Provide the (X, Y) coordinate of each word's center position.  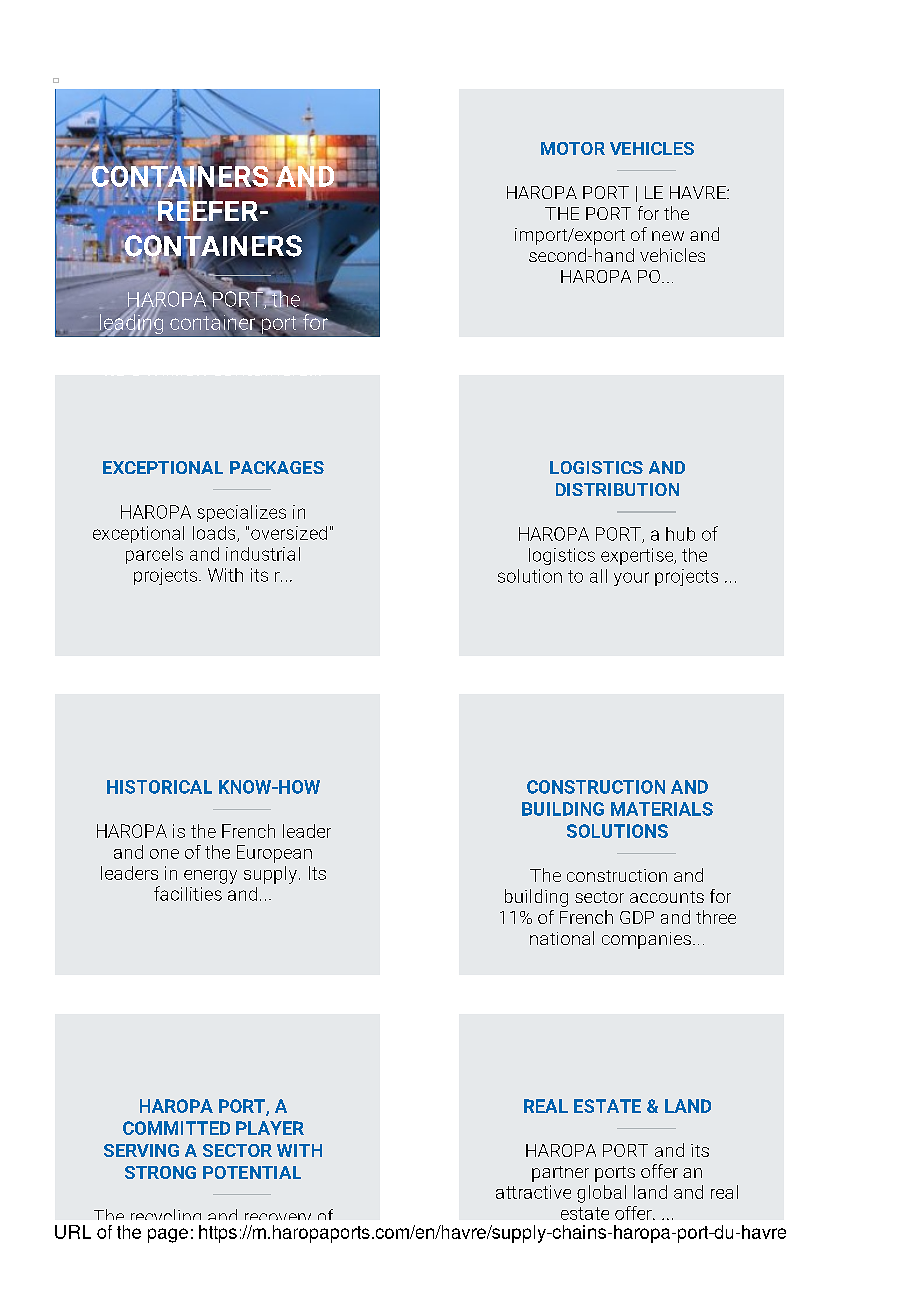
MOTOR (573, 148)
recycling (166, 1219)
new (668, 236)
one (164, 854)
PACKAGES (277, 467)
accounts (667, 897)
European (274, 854)
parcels (154, 555)
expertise (638, 556)
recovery (279, 1221)
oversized (289, 533)
